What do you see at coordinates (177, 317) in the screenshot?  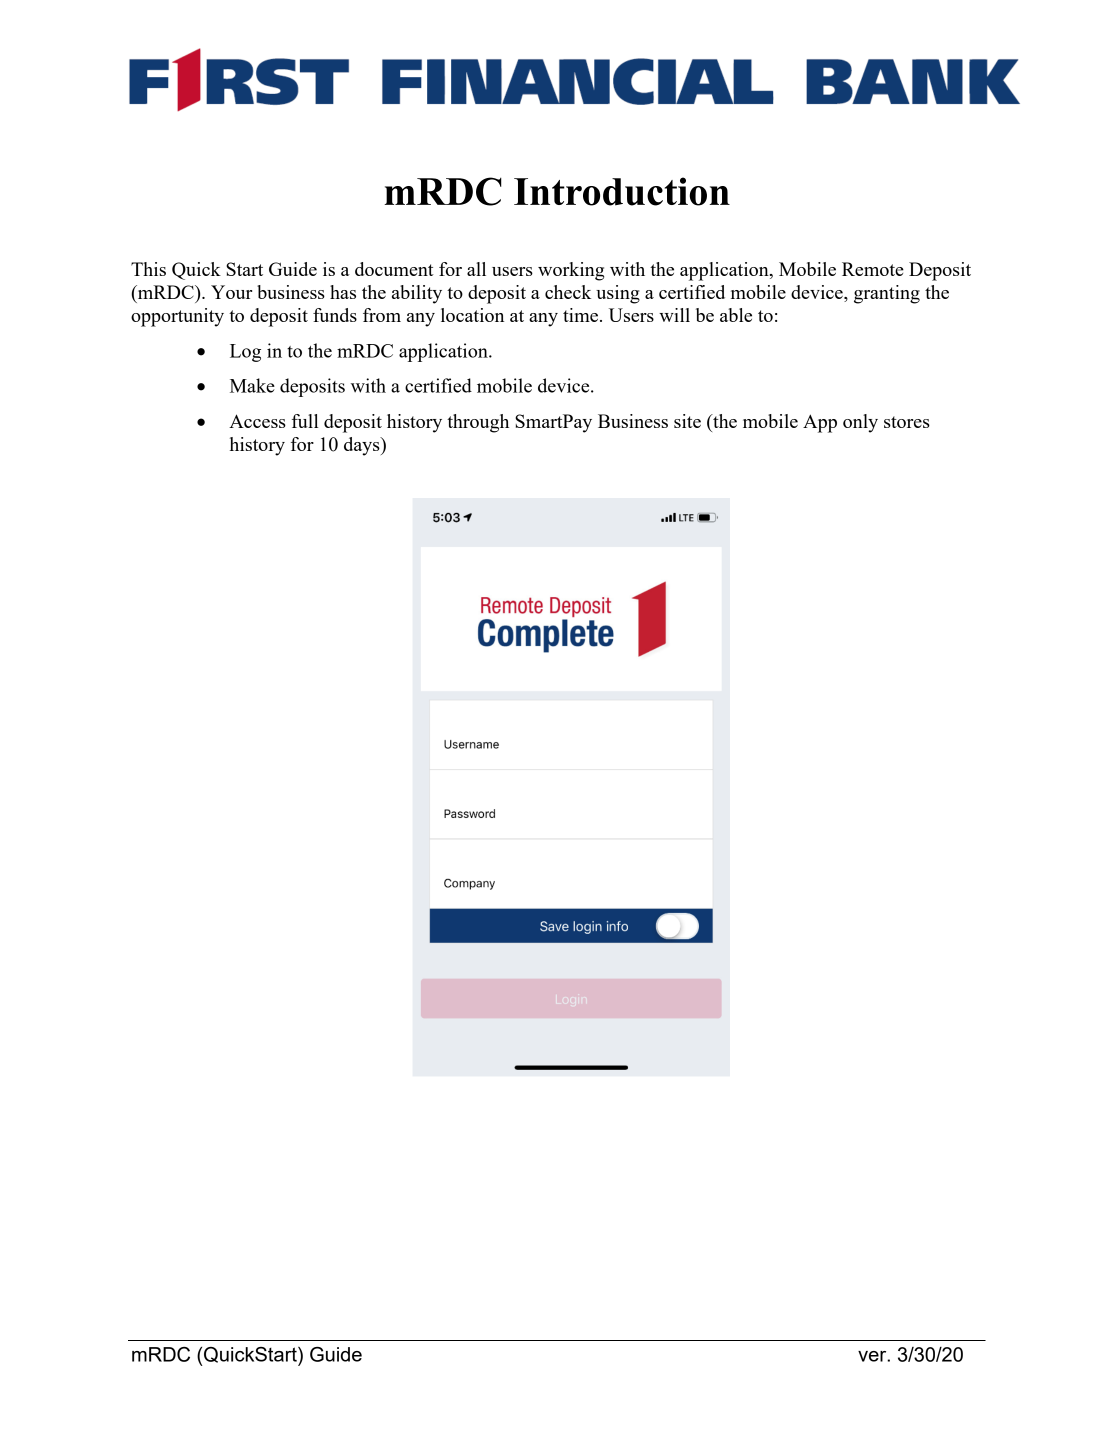 I see `opportunity` at bounding box center [177, 317].
